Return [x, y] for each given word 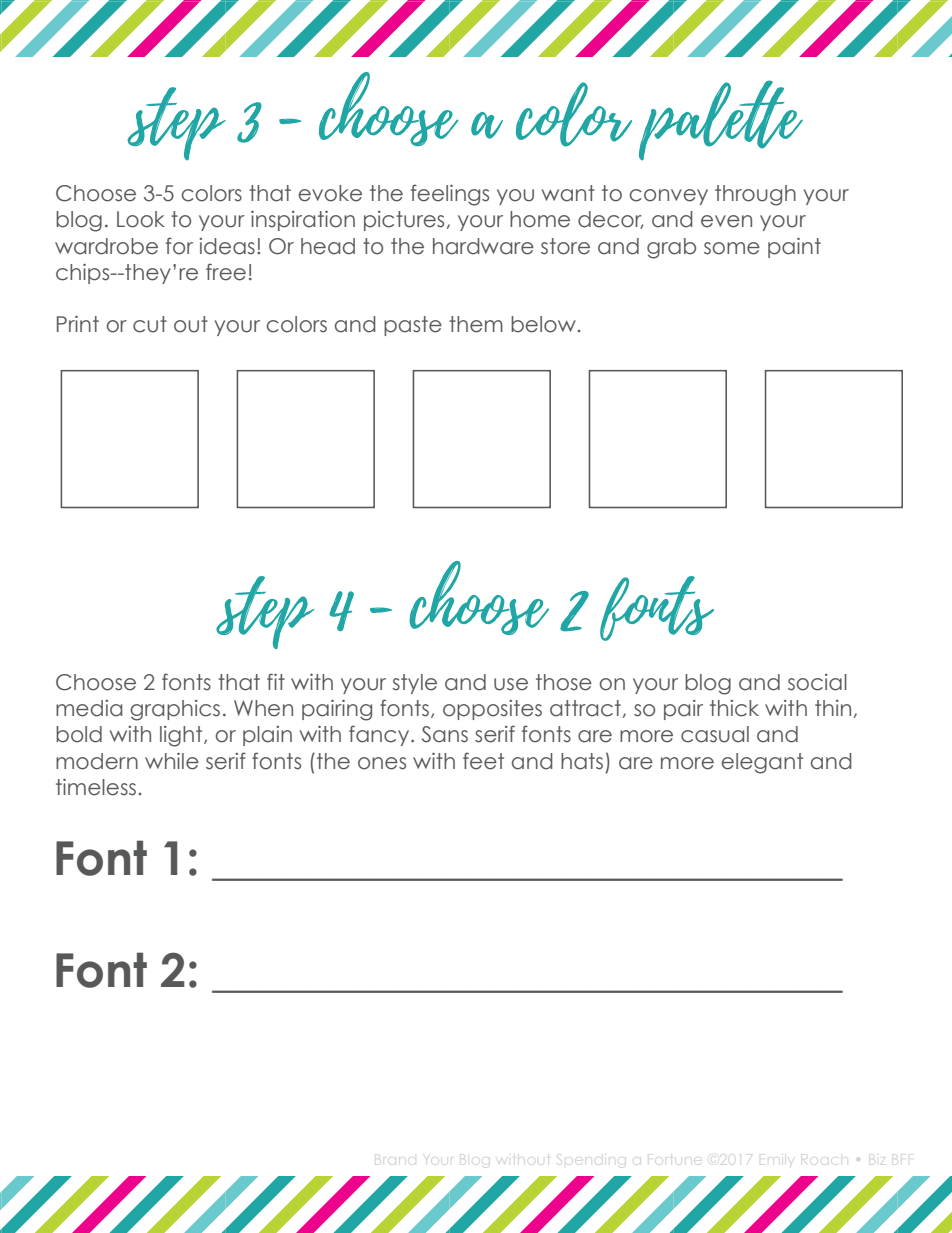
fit [276, 681]
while [172, 761]
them [476, 324]
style [415, 684]
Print [78, 324]
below [544, 324]
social [817, 682]
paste [413, 326]
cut [150, 324]
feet [483, 761]
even [726, 221]
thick [734, 708]
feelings [450, 195]
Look [141, 219]
